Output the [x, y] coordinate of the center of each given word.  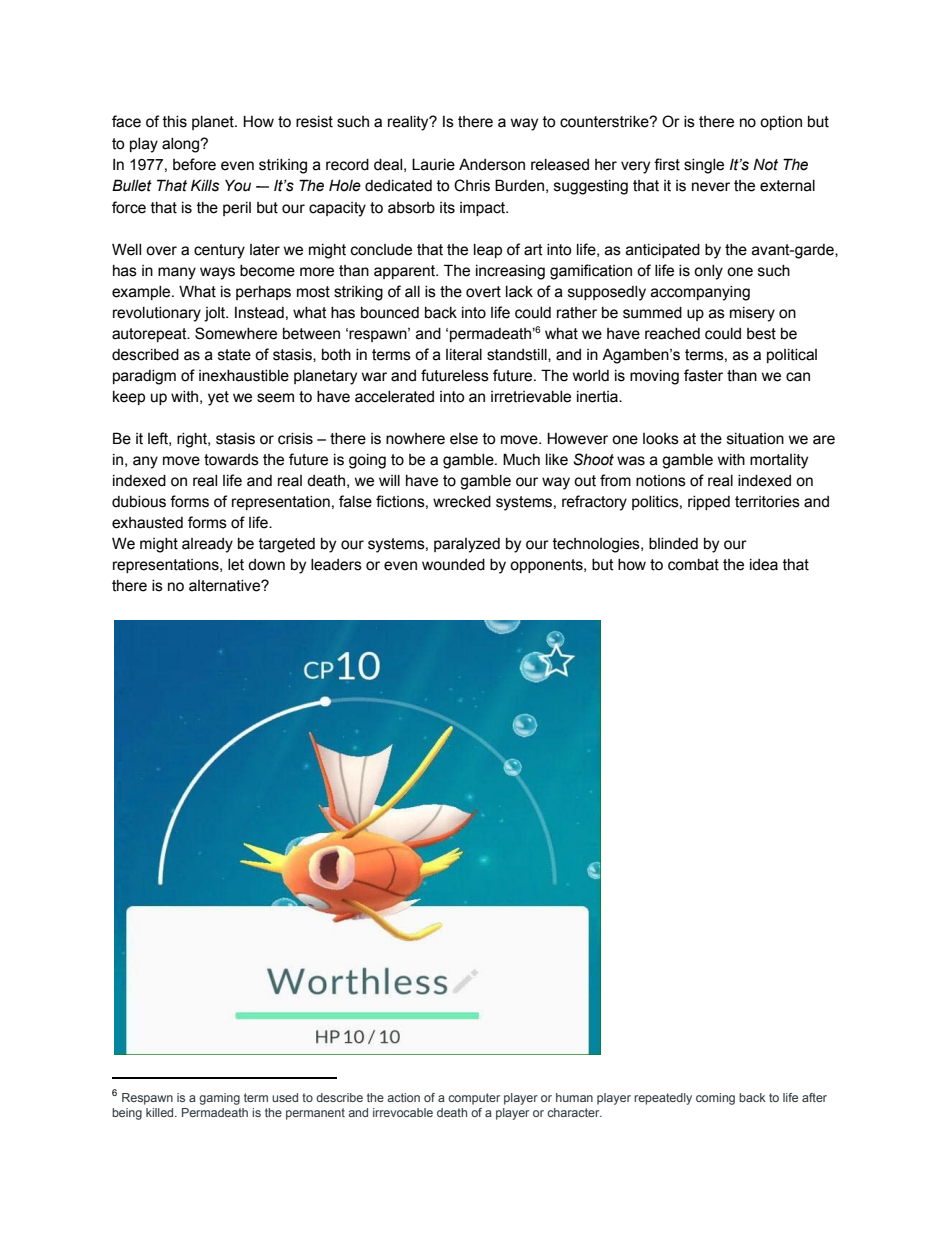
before [194, 164]
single [704, 166]
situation [755, 439]
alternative [225, 586]
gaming [219, 1099]
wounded [453, 565]
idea [764, 565]
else [464, 439]
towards [231, 460]
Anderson [492, 164]
